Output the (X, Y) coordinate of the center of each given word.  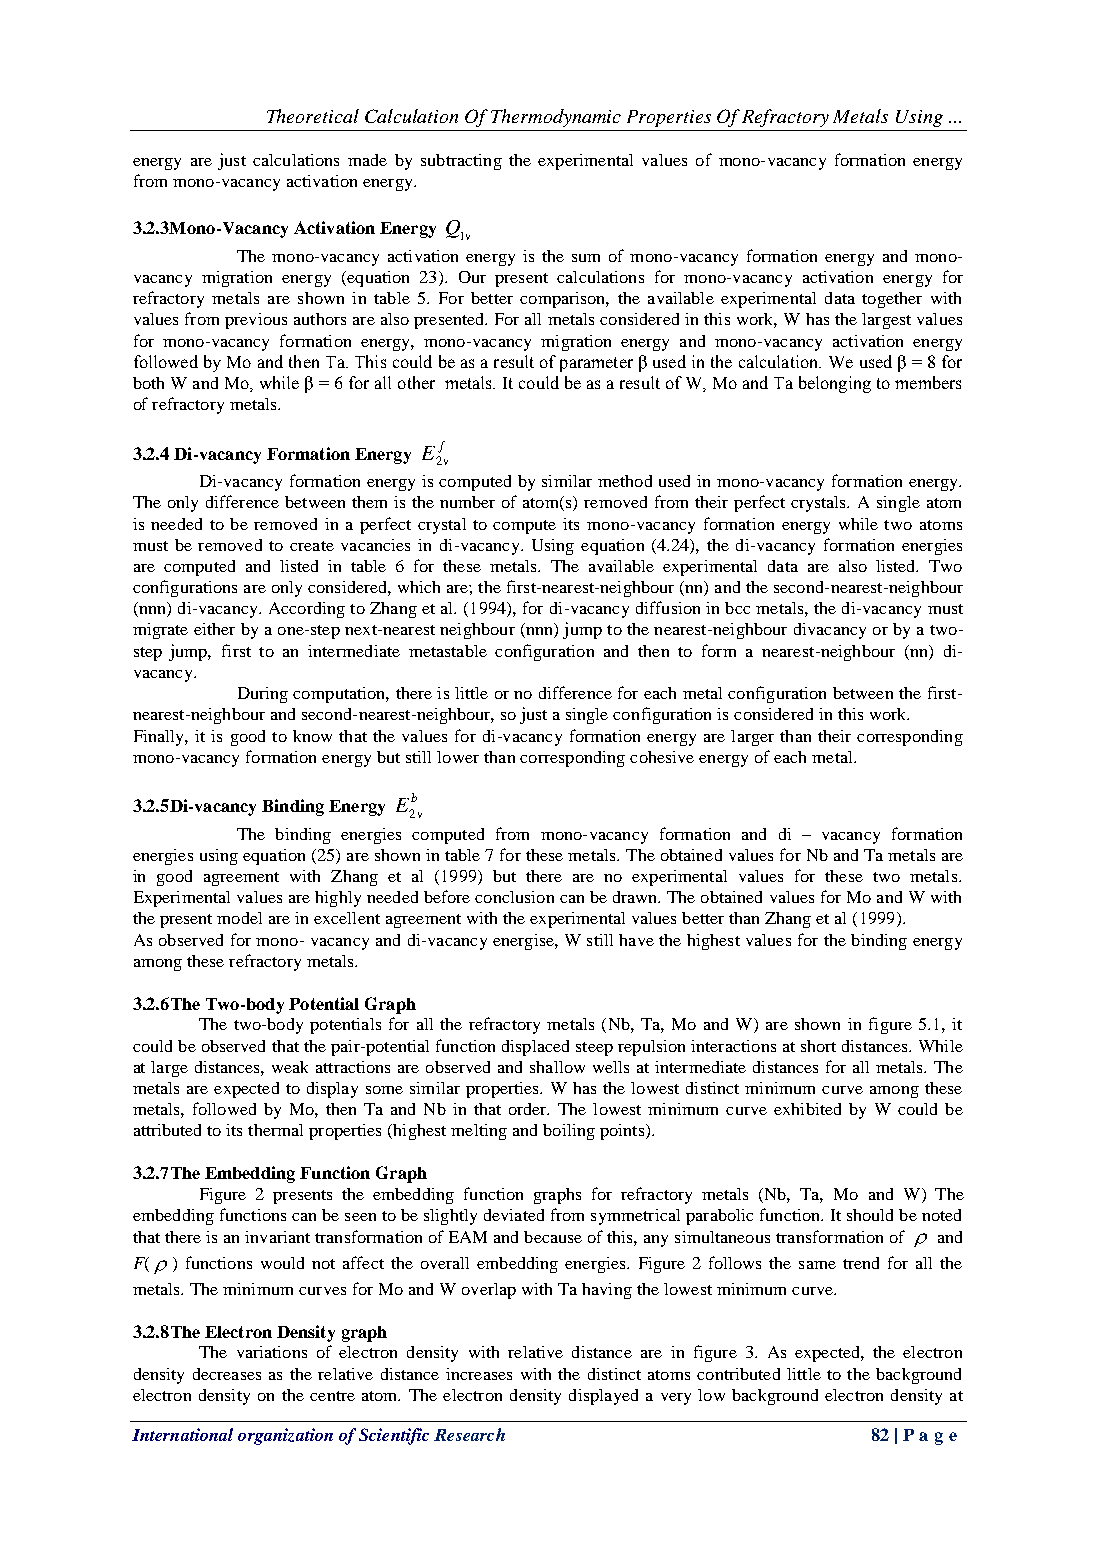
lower (458, 757)
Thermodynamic (556, 118)
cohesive (662, 757)
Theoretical (313, 116)
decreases (227, 1374)
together (892, 300)
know (312, 736)
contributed (738, 1374)
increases (479, 1374)
